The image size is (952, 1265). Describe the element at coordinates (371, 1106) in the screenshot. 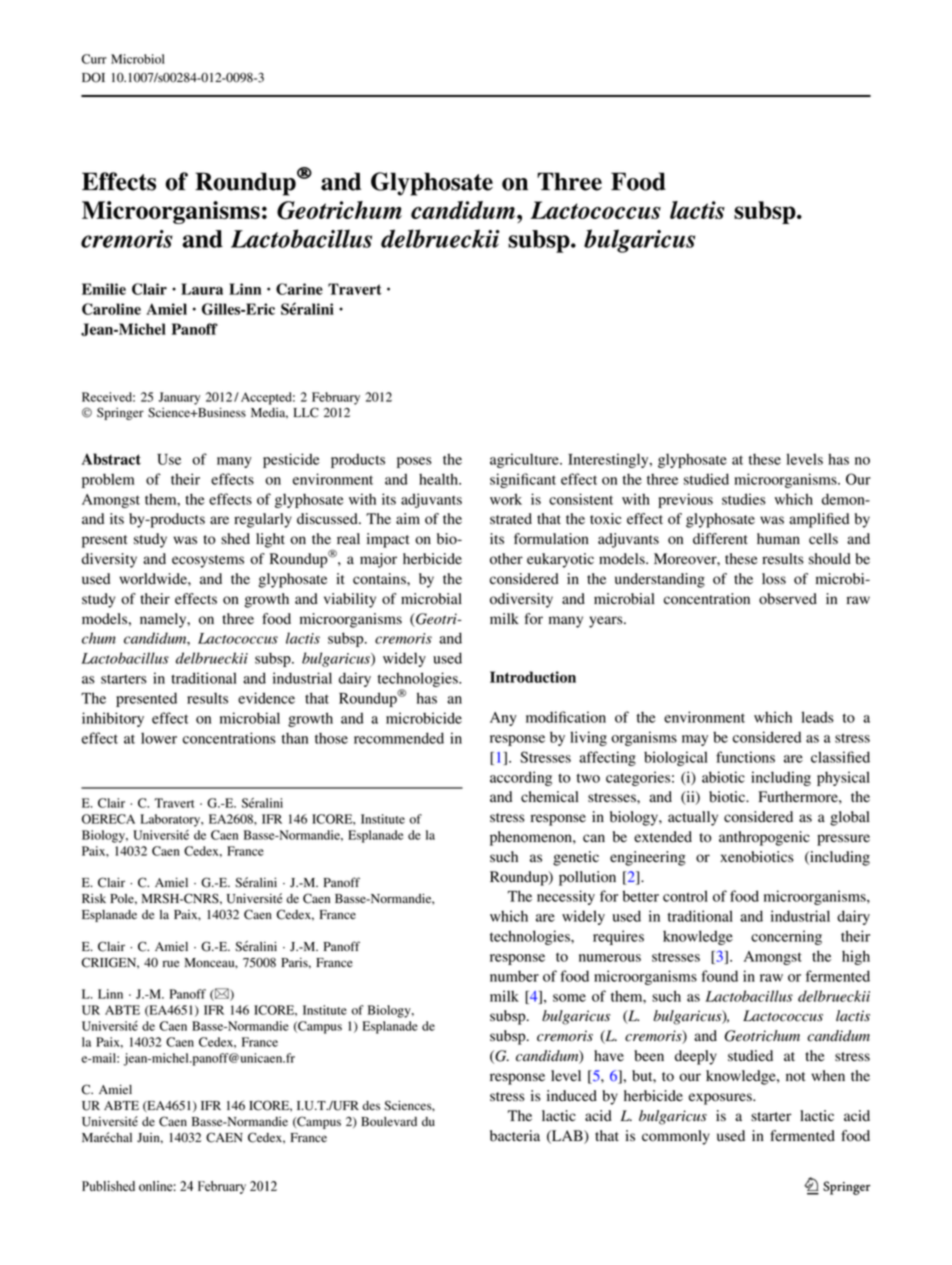

I see `des` at that location.
